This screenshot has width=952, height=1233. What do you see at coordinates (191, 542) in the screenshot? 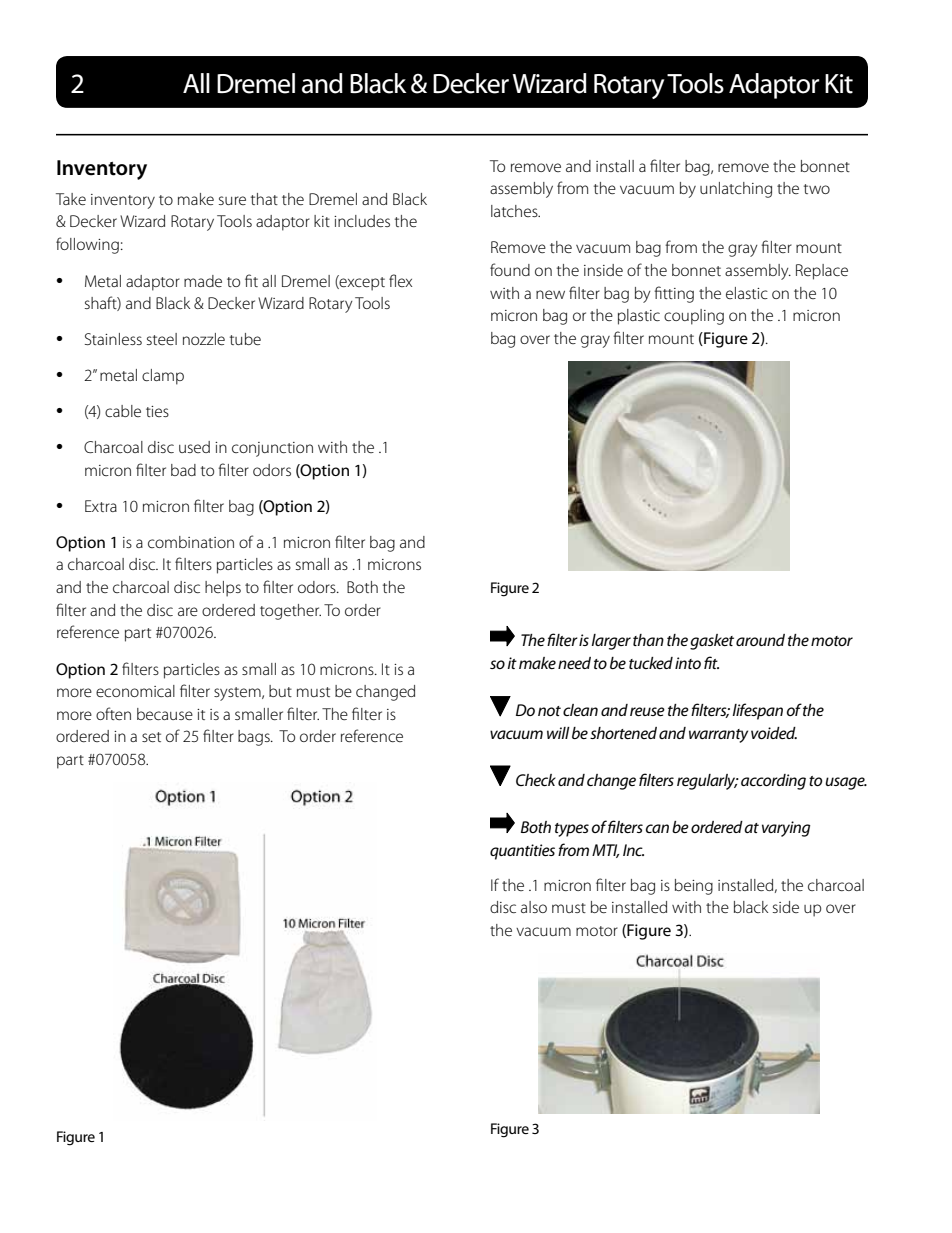
I see `combination` at bounding box center [191, 542].
